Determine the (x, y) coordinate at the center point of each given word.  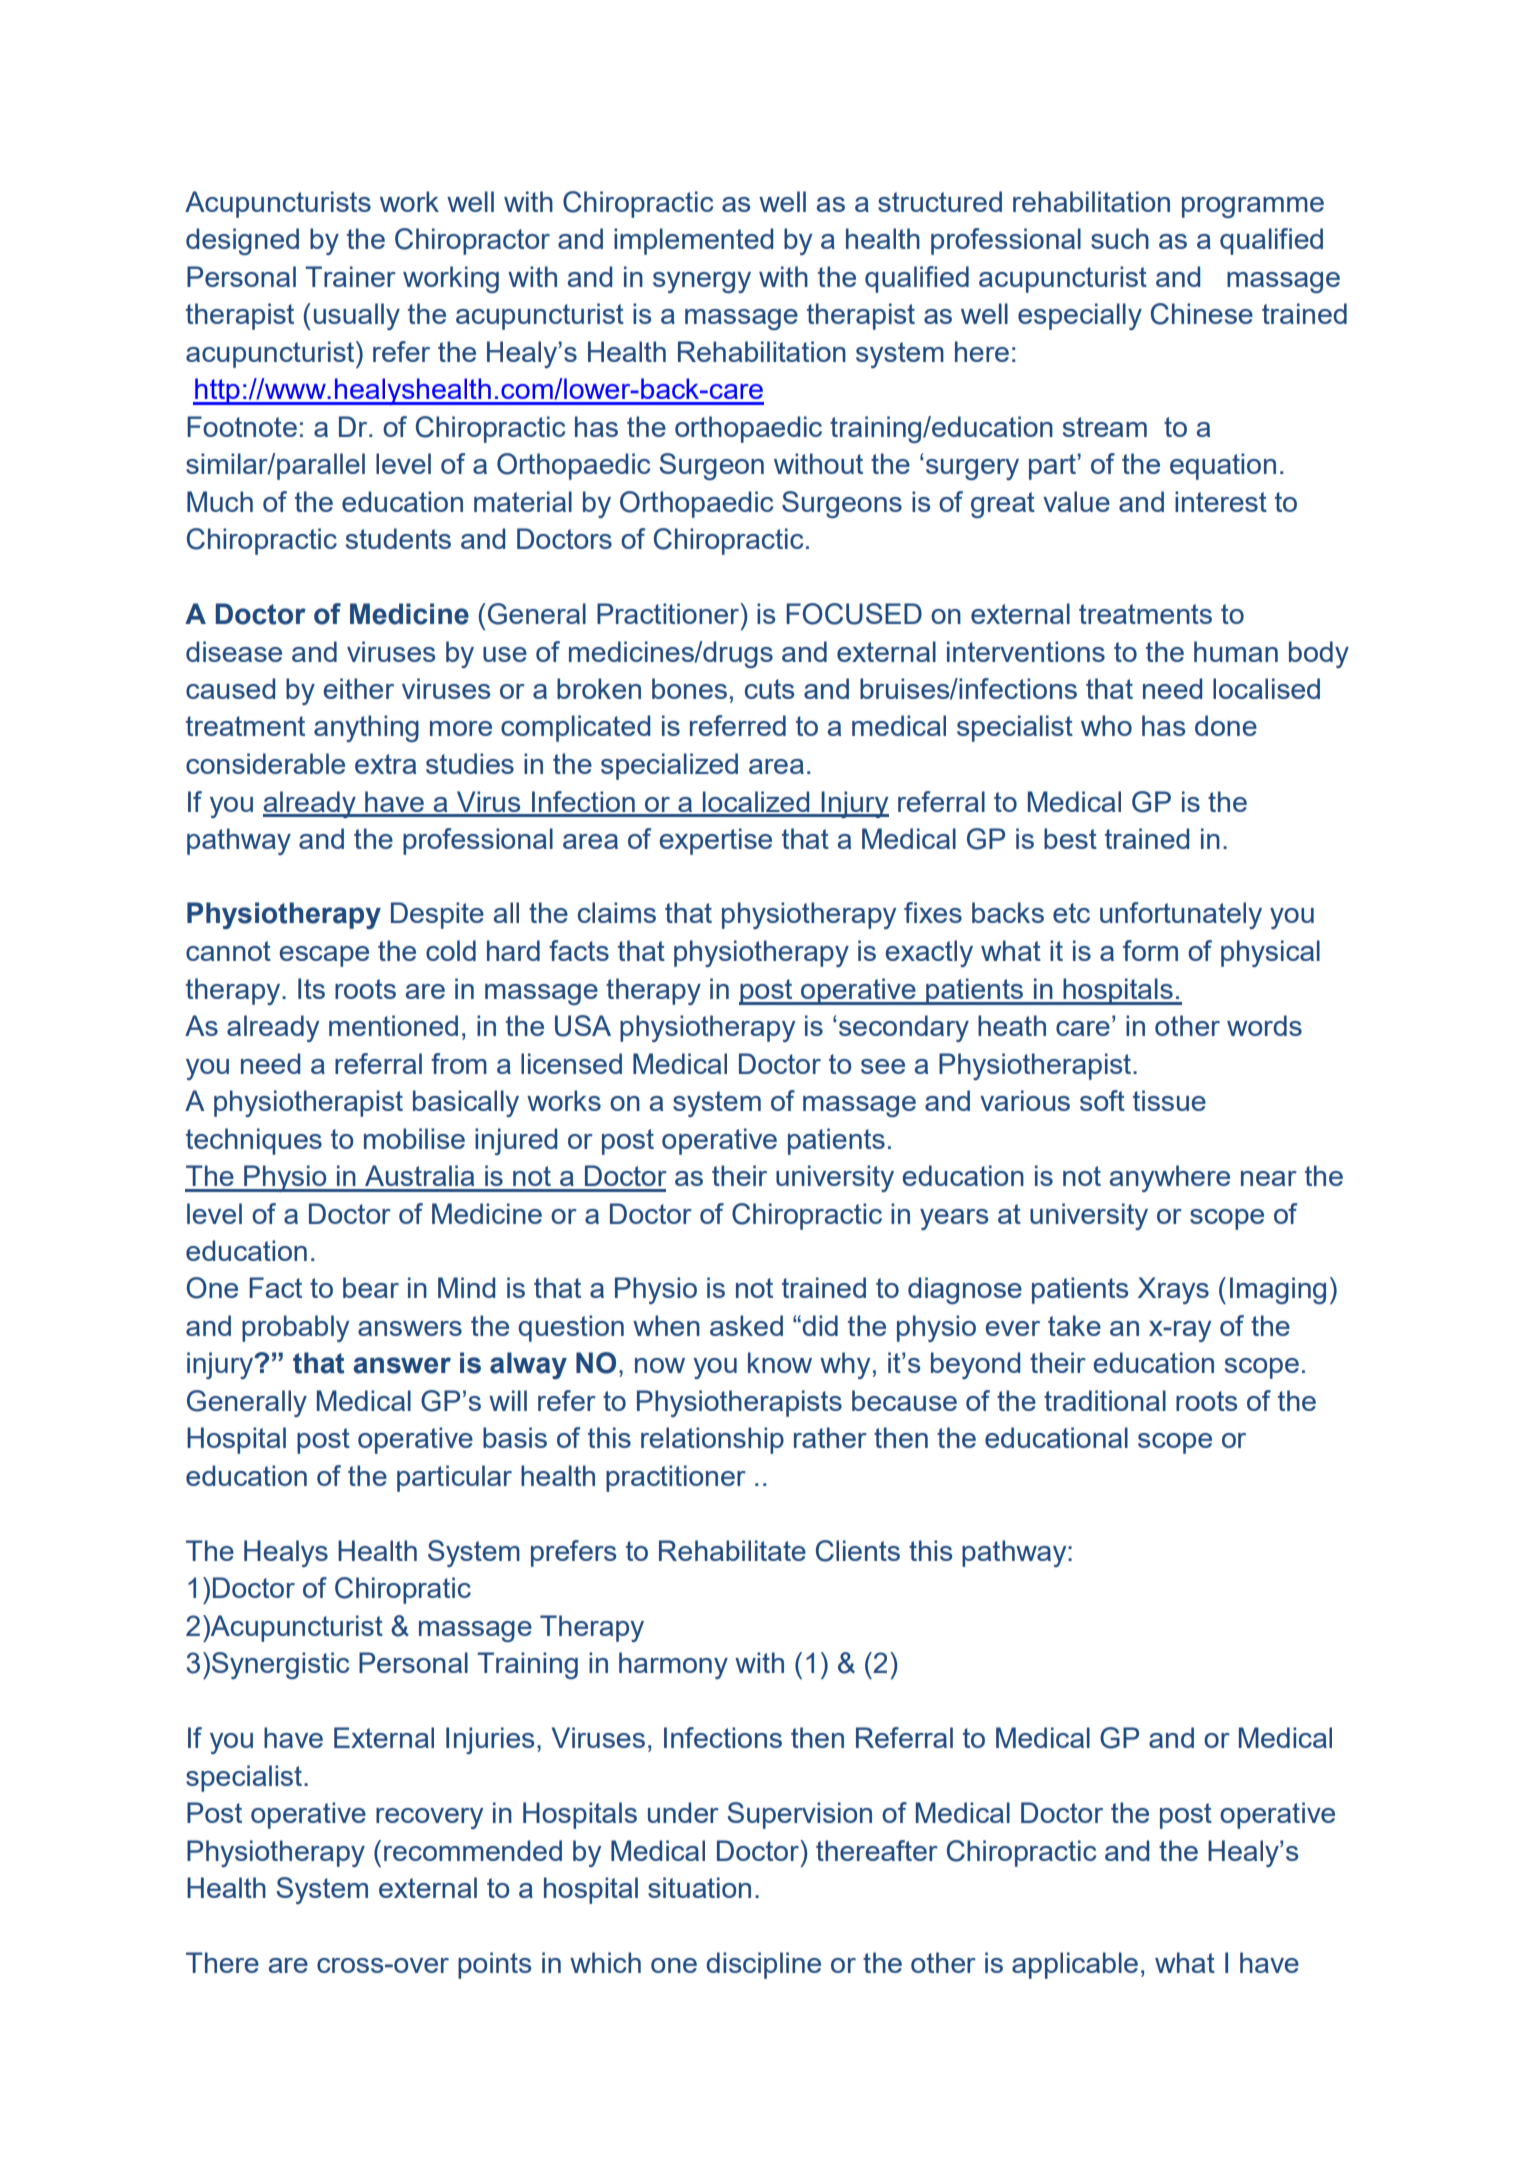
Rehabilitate (732, 1550)
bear (371, 1287)
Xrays (1173, 1290)
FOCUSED (854, 614)
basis (515, 1437)
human (1236, 651)
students (398, 538)
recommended (473, 1850)
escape (324, 956)
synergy (702, 282)
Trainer (350, 276)
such (1120, 238)
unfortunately (1181, 915)
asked (746, 1325)
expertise (715, 841)
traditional (1105, 1400)
